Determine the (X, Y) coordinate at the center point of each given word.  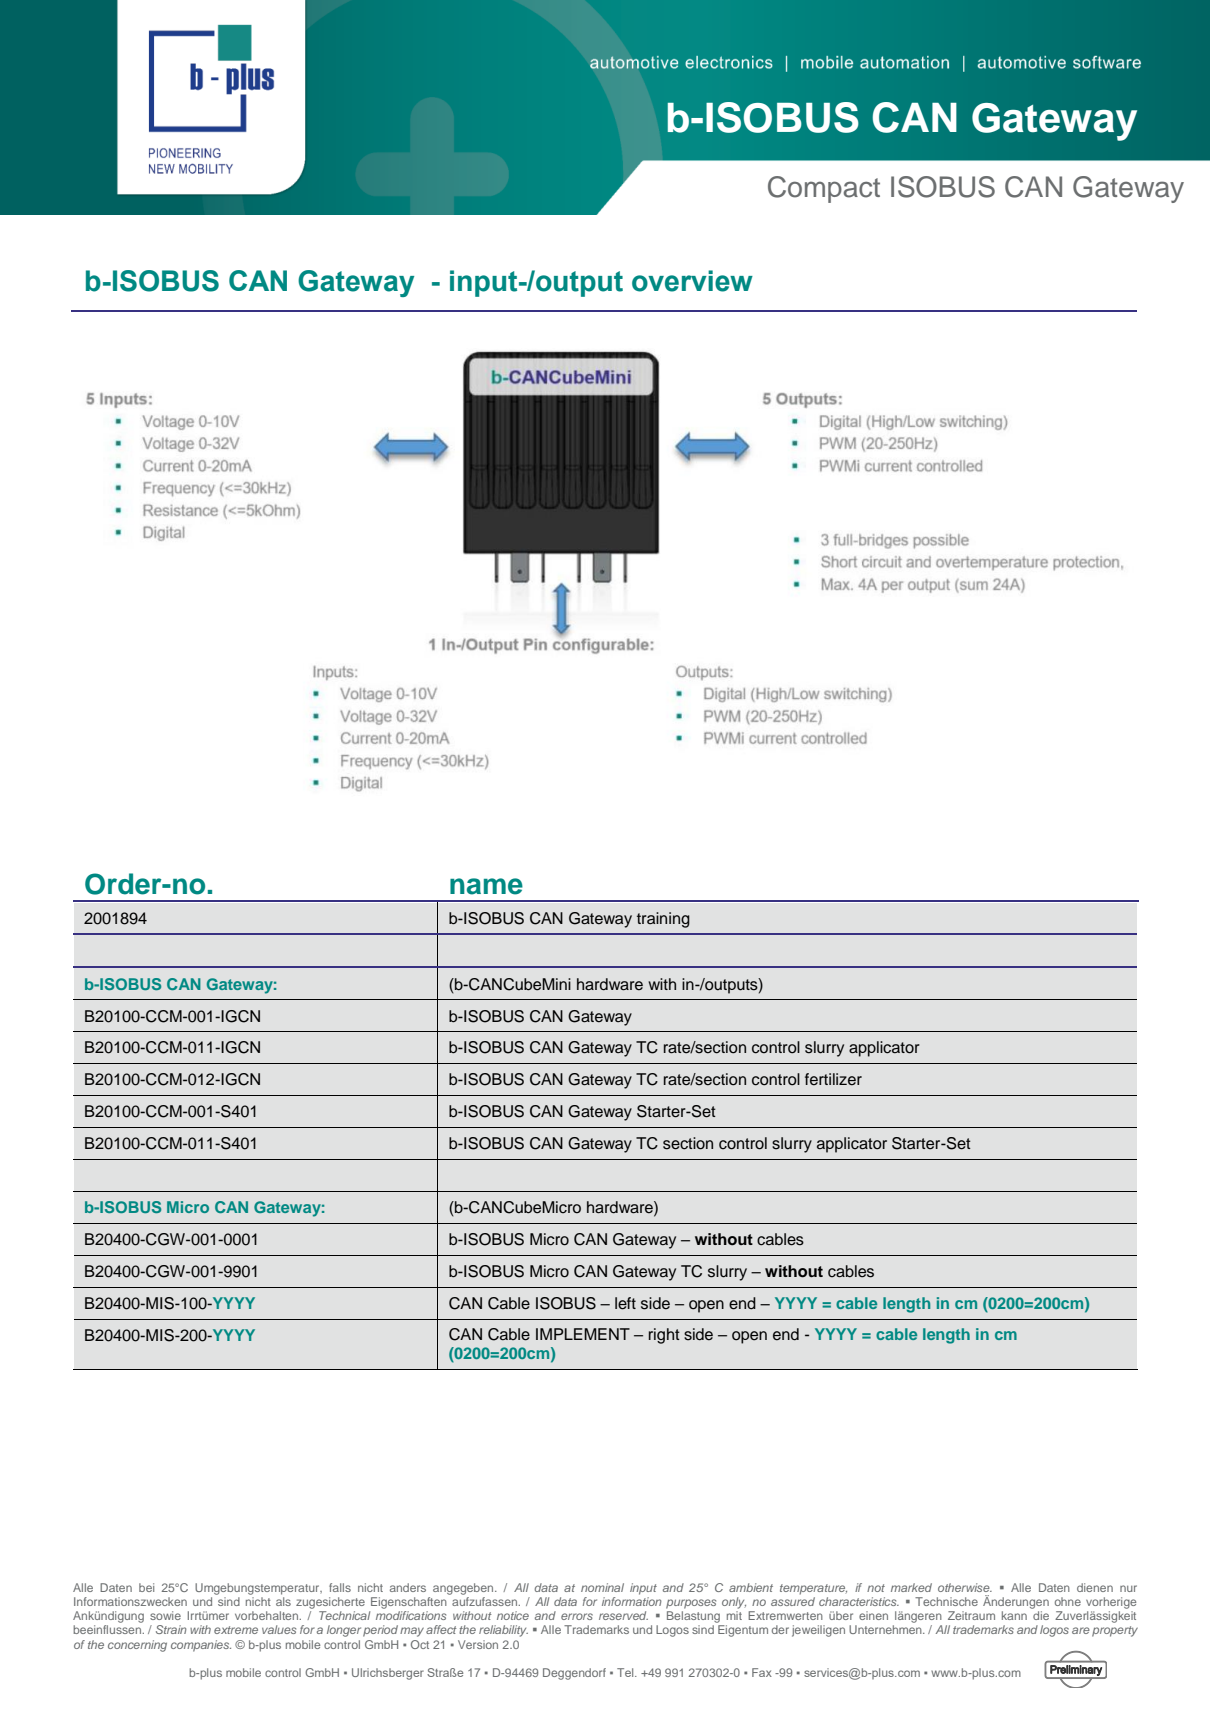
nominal (602, 1587)
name (486, 886)
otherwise (965, 1587)
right (664, 1336)
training (663, 920)
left (625, 1303)
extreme (236, 1630)
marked (911, 1587)
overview (692, 281)
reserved (623, 1615)
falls (340, 1587)
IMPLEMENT (583, 1334)
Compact (824, 189)
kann (1014, 1615)
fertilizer (833, 1079)
